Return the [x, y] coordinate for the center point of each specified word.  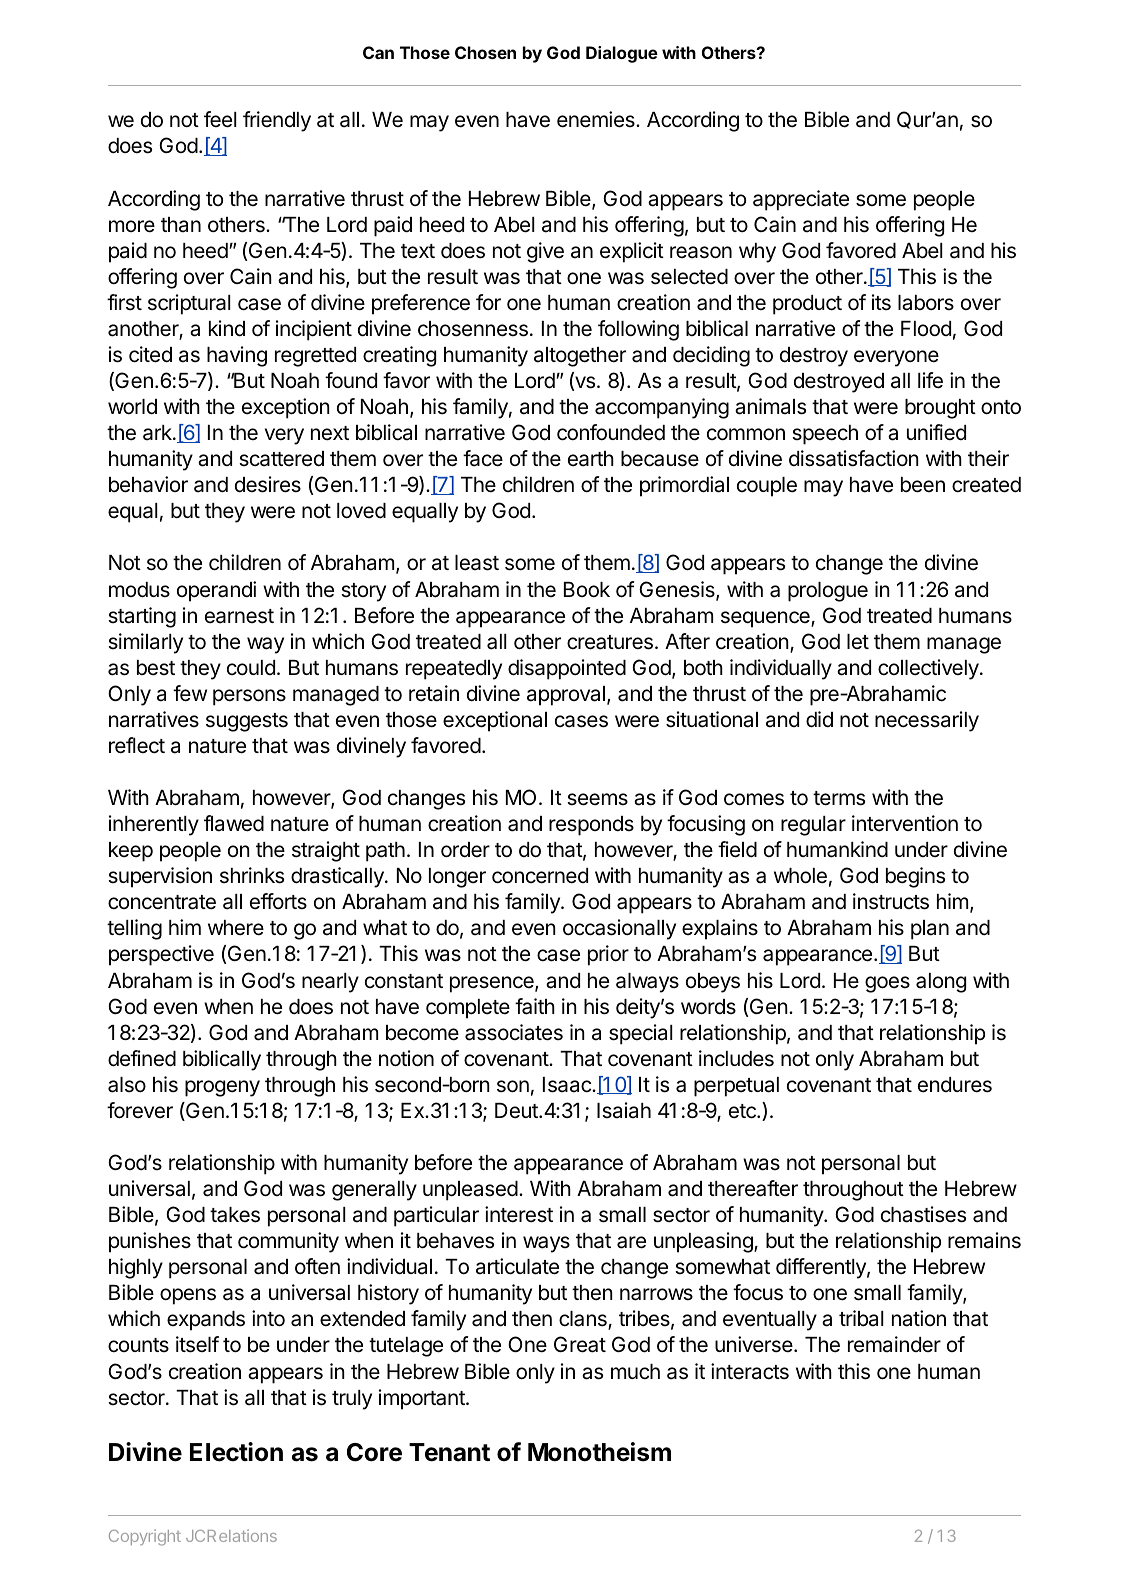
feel [220, 119]
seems [597, 799]
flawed [234, 823]
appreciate [801, 200]
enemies [597, 119]
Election [236, 1452]
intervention [905, 823]
